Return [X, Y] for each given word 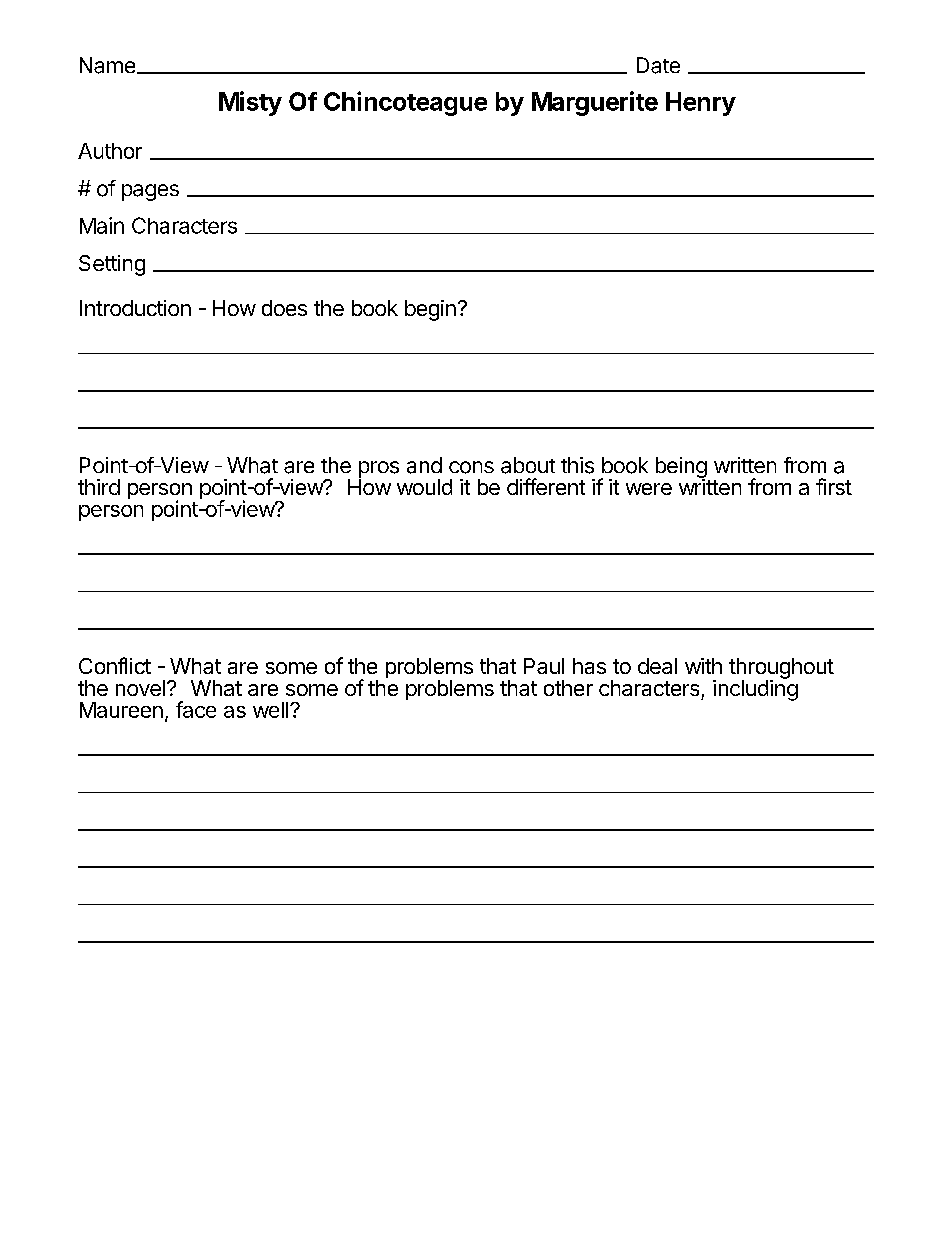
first [834, 486]
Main [102, 225]
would [424, 487]
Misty [250, 103]
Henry [701, 104]
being [681, 469]
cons [471, 467]
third [99, 487]
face [196, 709]
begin [430, 310]
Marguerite [595, 103]
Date [658, 65]
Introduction [135, 308]
